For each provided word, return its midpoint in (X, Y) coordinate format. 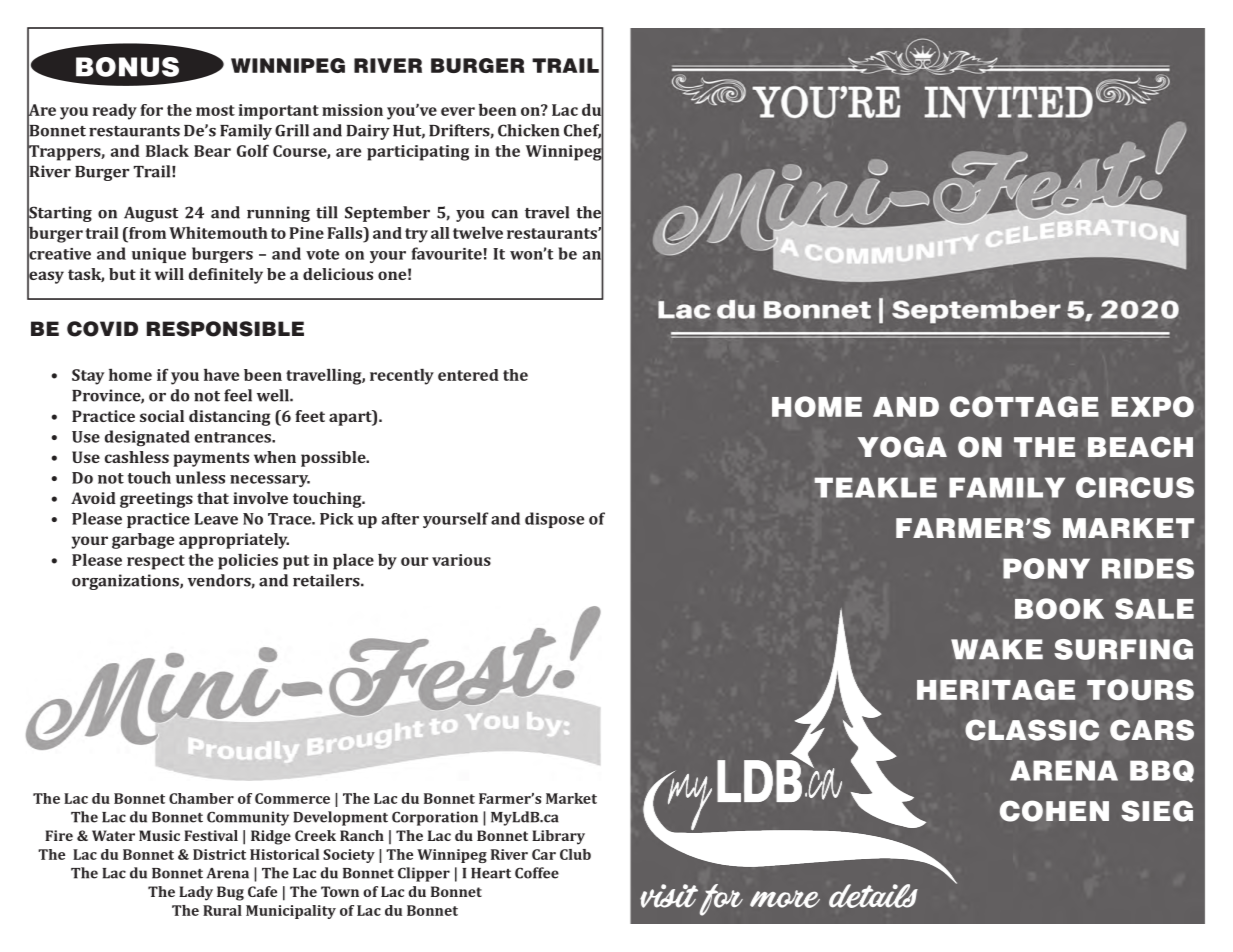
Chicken (529, 130)
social (162, 416)
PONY (1046, 568)
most (215, 110)
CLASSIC (1032, 730)
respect (156, 562)
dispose (554, 520)
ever (458, 111)
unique (159, 255)
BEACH (1140, 447)
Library (558, 837)
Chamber (201, 798)
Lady (196, 893)
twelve (478, 233)
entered (468, 375)
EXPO (1152, 406)
